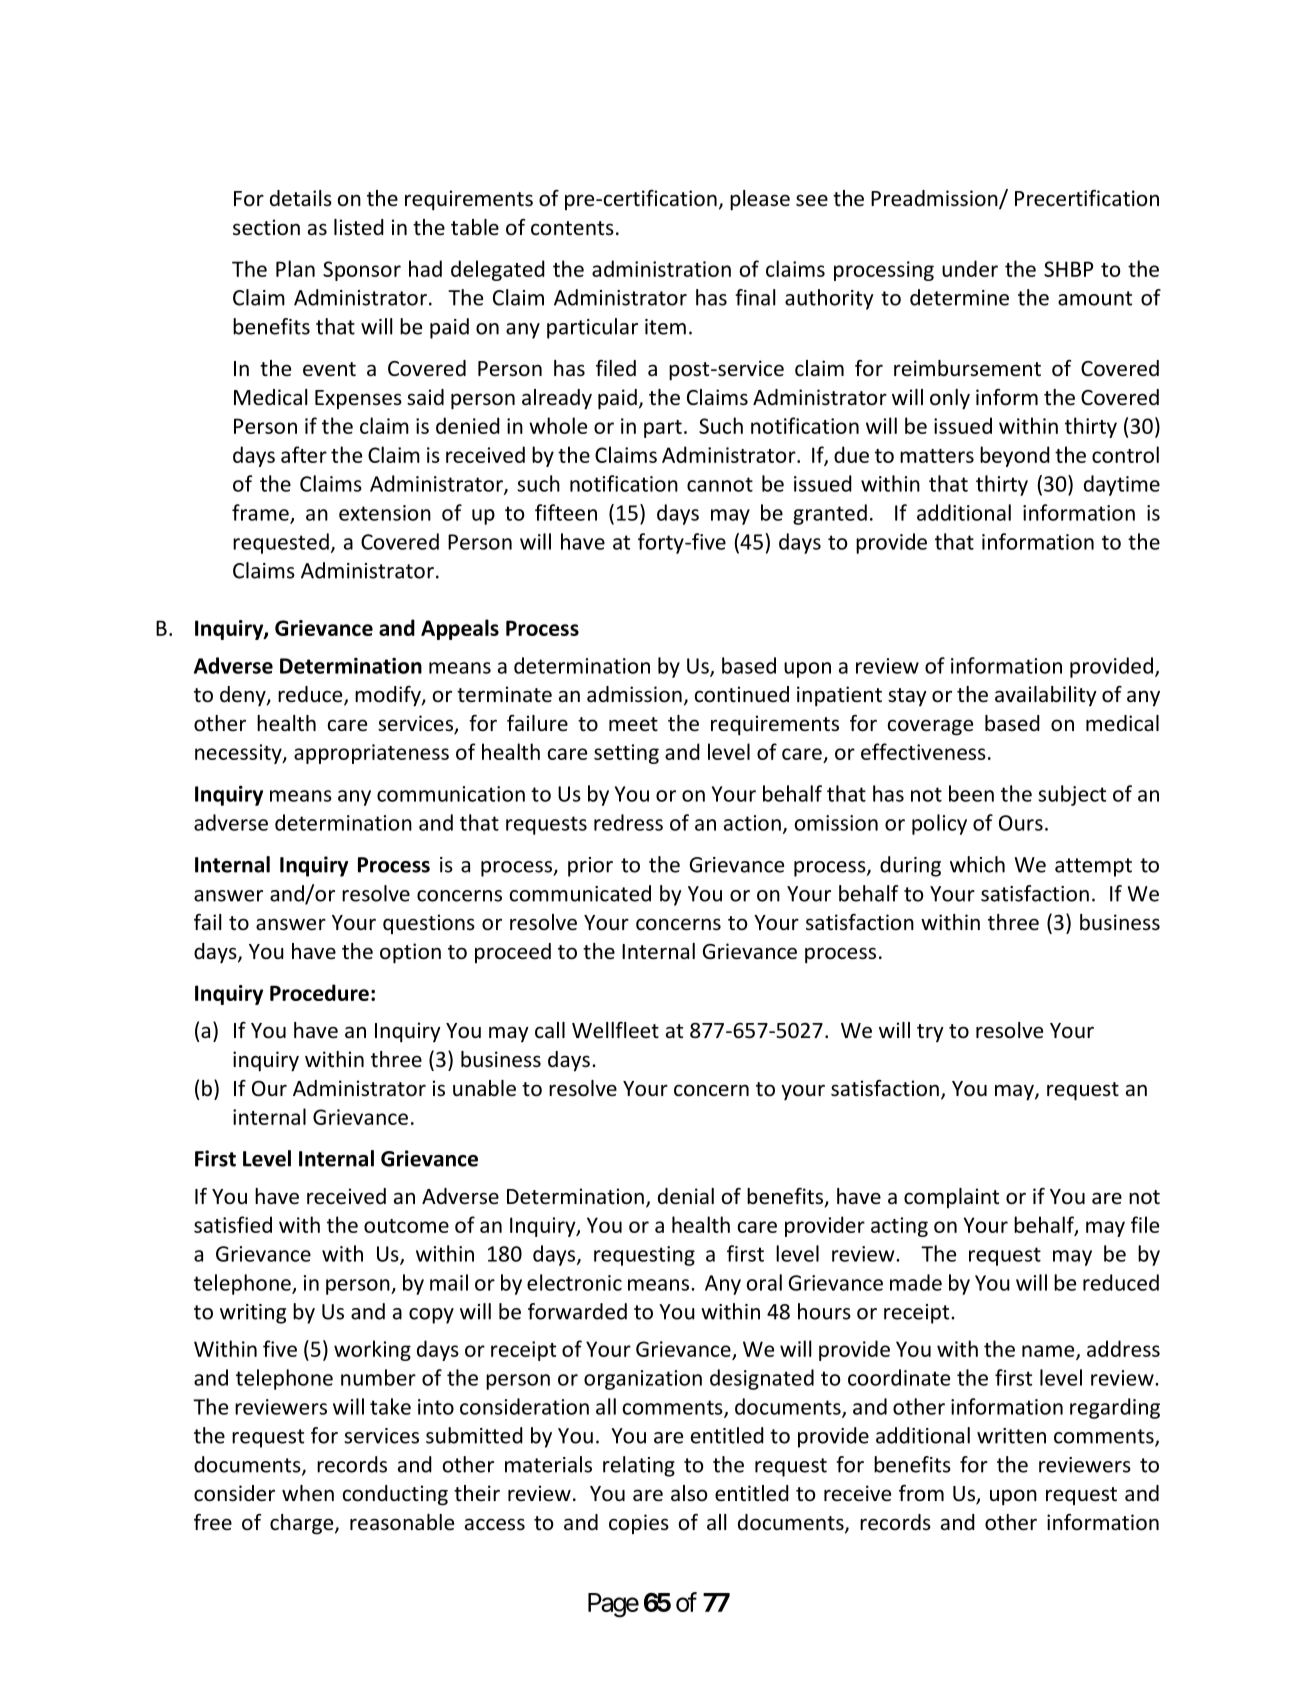 Image resolution: width=1315 pixels, height=1702 pixels. I want to click on under, so click(970, 268).
